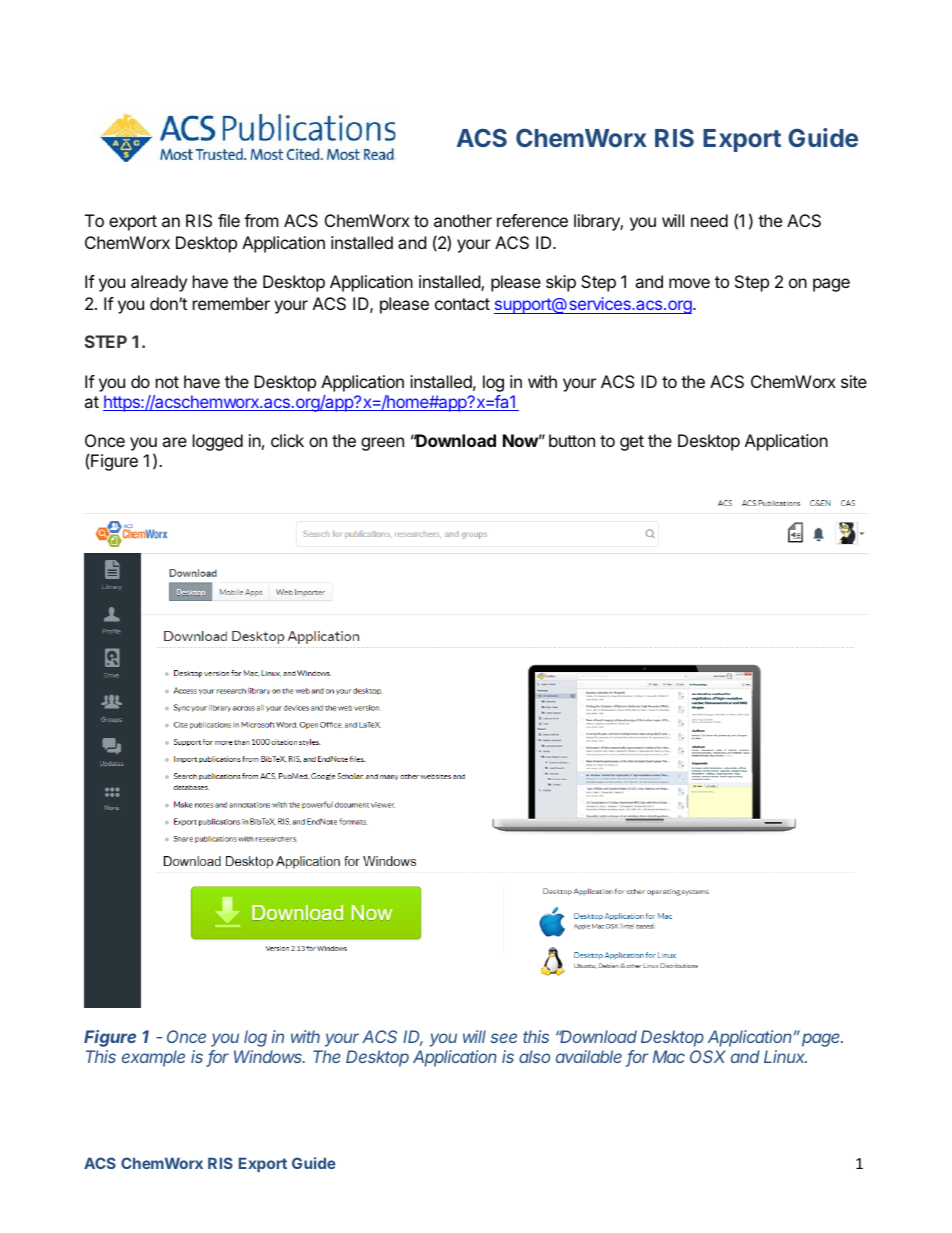  Describe the element at coordinates (153, 1058) in the screenshot. I see `example` at that location.
